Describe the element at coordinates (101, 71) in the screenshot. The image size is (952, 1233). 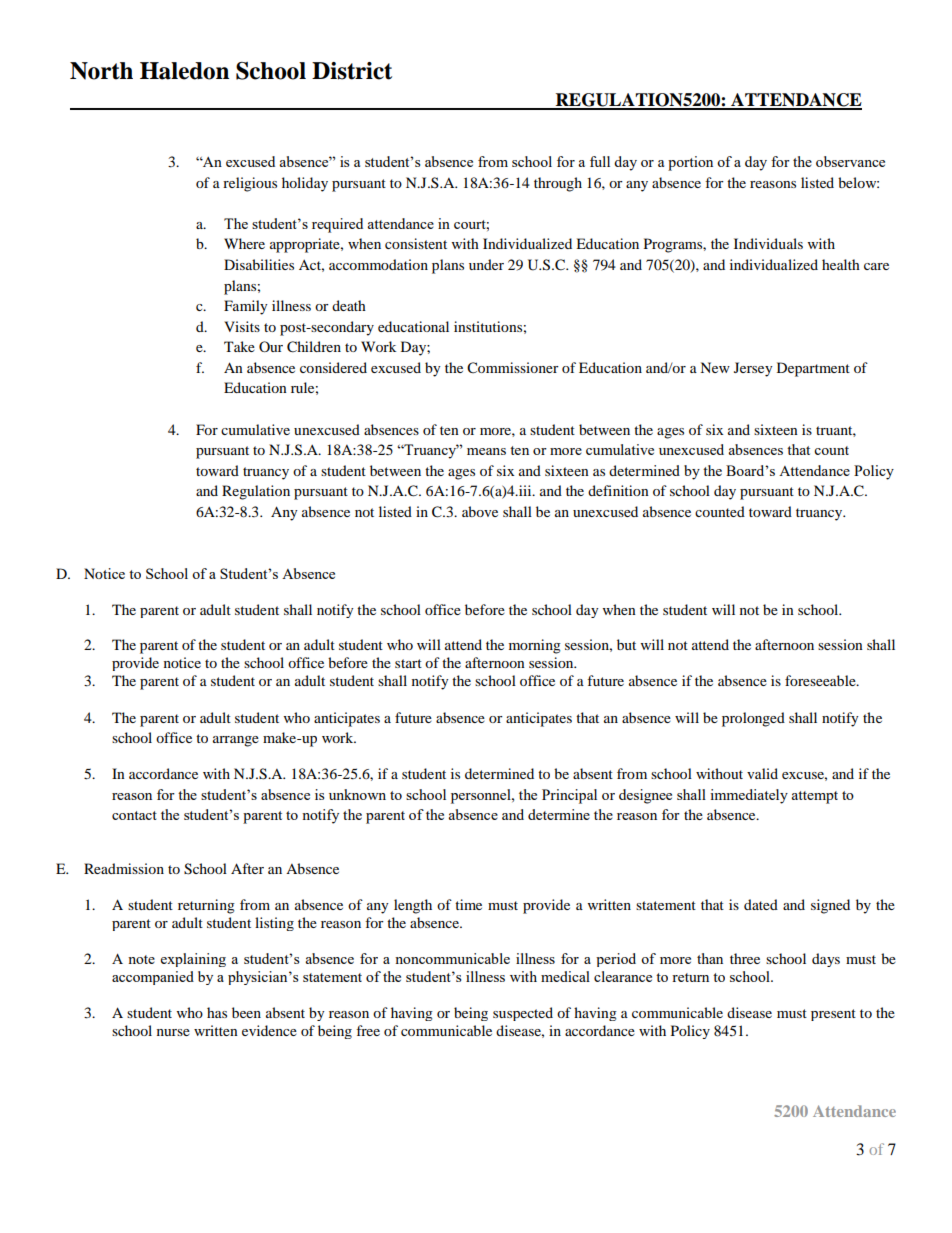
I see `North` at that location.
